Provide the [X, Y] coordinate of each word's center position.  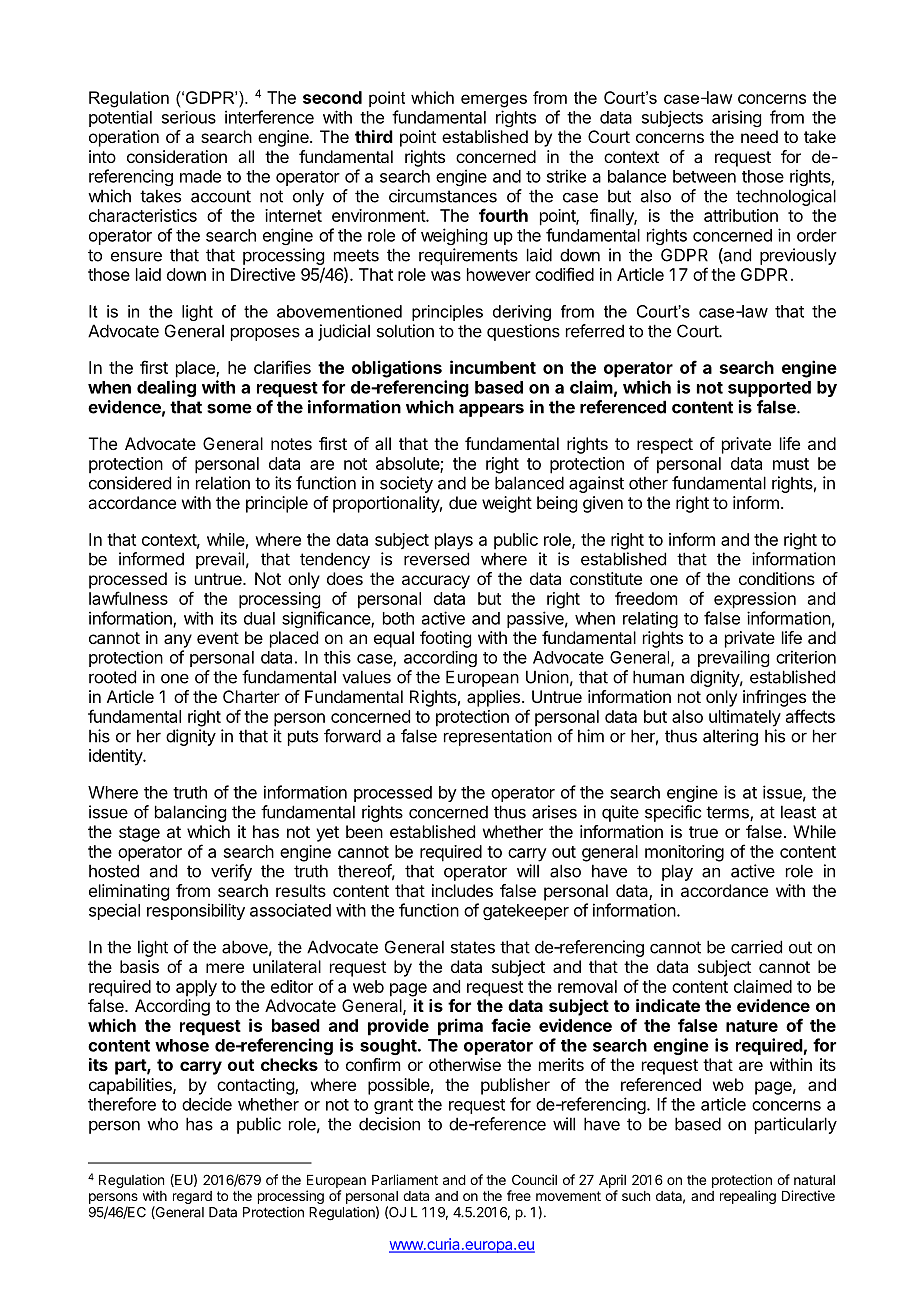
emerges [494, 101]
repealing [748, 1197]
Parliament [405, 1179]
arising [736, 118]
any [178, 641]
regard [192, 1197]
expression [755, 600]
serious [189, 117]
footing [445, 639]
